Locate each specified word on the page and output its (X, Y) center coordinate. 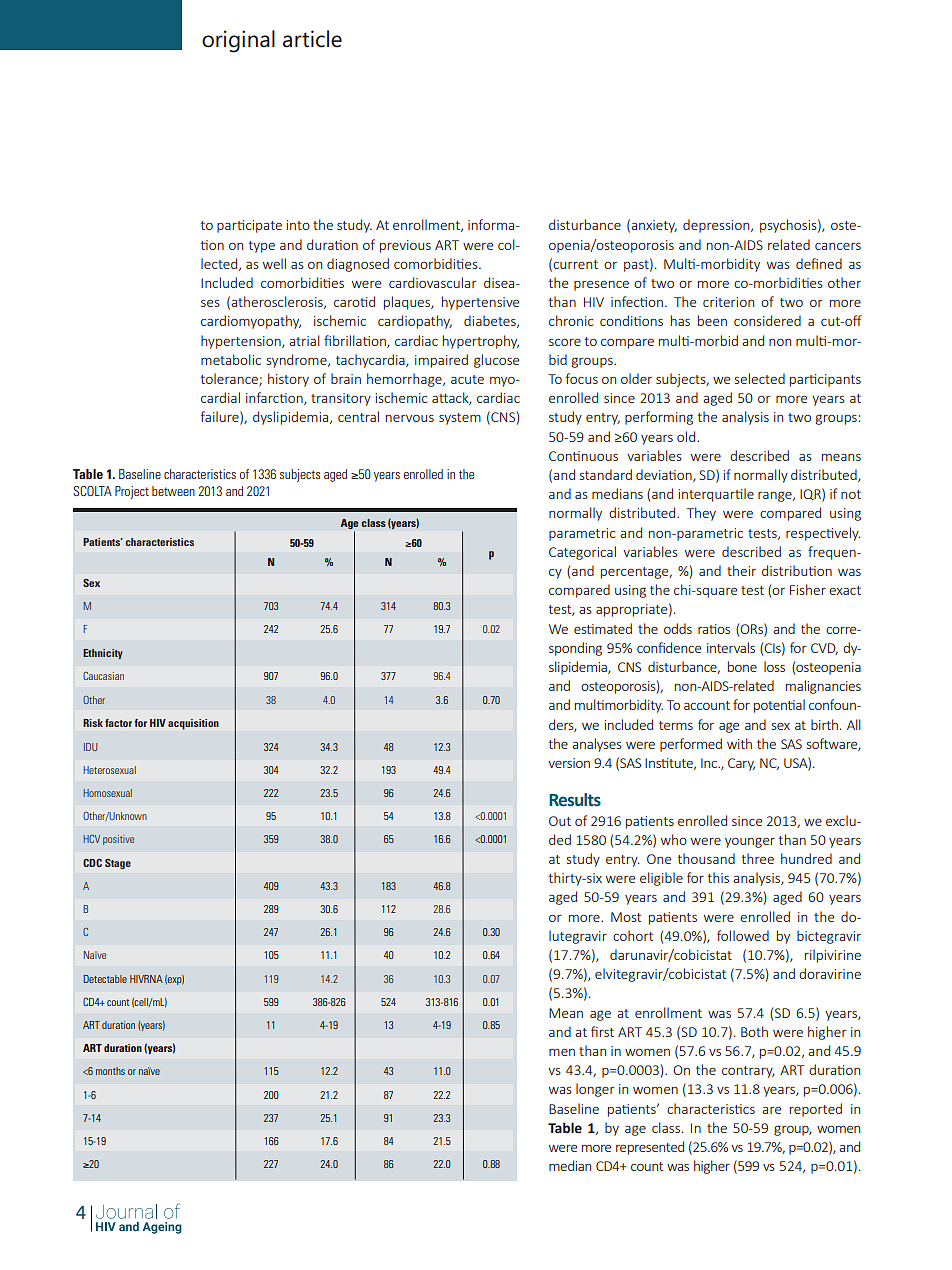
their (741, 570)
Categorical (582, 553)
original (238, 41)
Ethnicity (103, 654)
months (110, 1071)
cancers (838, 246)
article (312, 39)
